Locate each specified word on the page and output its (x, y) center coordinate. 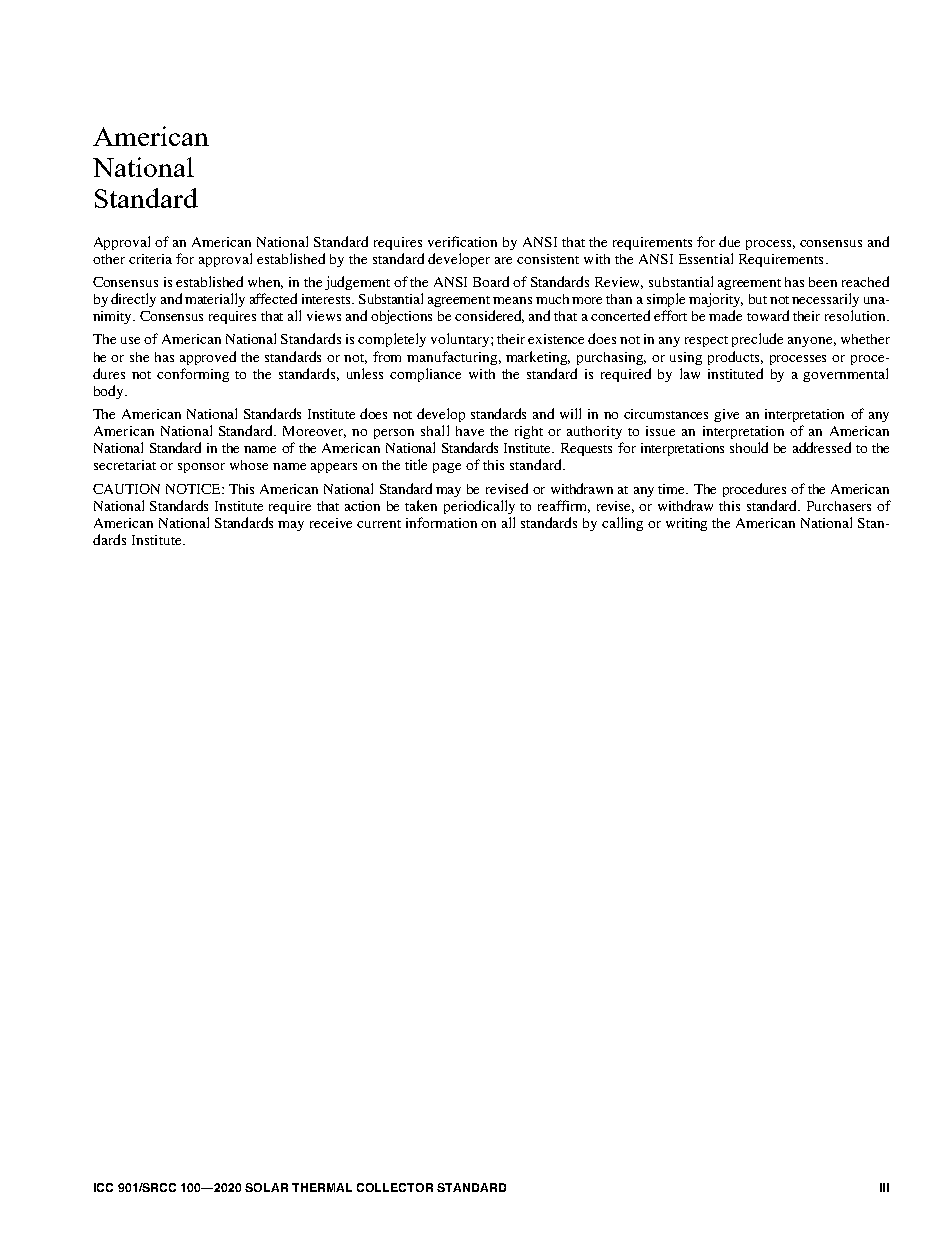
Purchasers (839, 506)
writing (686, 524)
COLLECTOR (395, 1187)
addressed (822, 447)
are (503, 260)
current (379, 524)
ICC (103, 1187)
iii (884, 1187)
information (441, 522)
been (823, 282)
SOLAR (266, 1187)
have (470, 431)
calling (622, 524)
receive (331, 523)
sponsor (201, 468)
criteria (150, 259)
